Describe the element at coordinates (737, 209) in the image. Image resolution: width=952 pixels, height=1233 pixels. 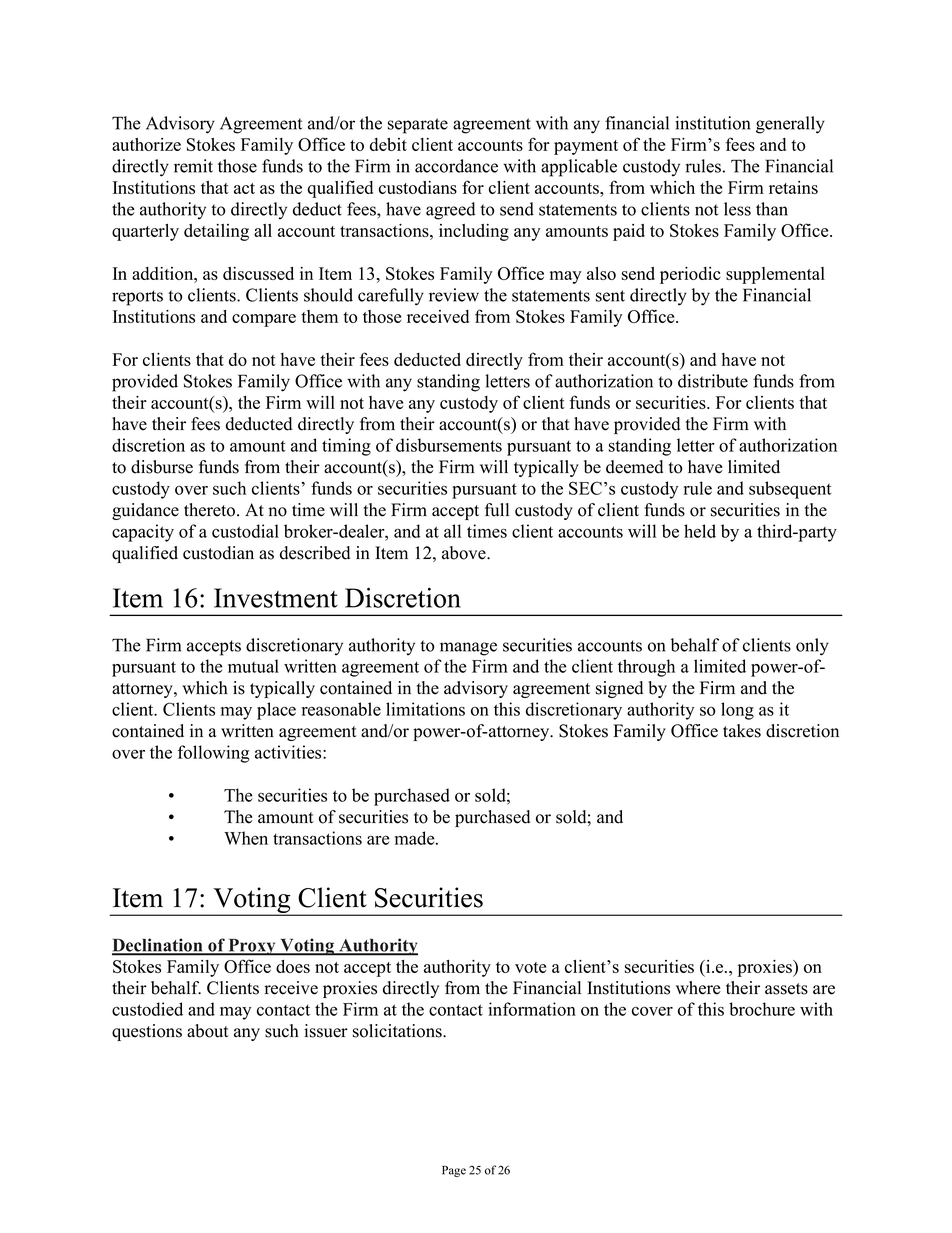
I see `less` at that location.
